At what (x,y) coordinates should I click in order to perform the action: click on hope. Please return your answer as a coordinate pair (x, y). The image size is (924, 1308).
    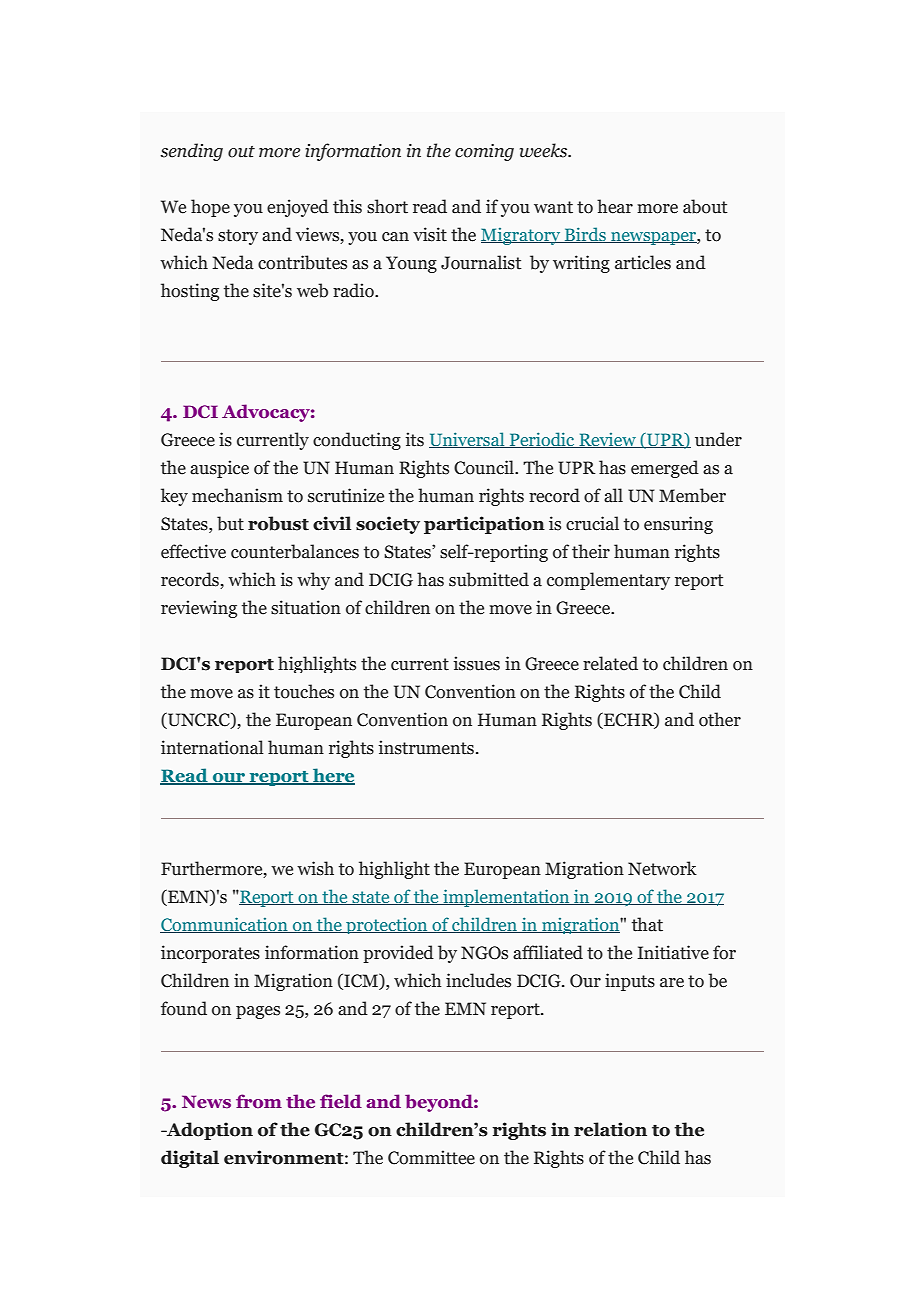
    Looking at the image, I should click on (210, 208).
